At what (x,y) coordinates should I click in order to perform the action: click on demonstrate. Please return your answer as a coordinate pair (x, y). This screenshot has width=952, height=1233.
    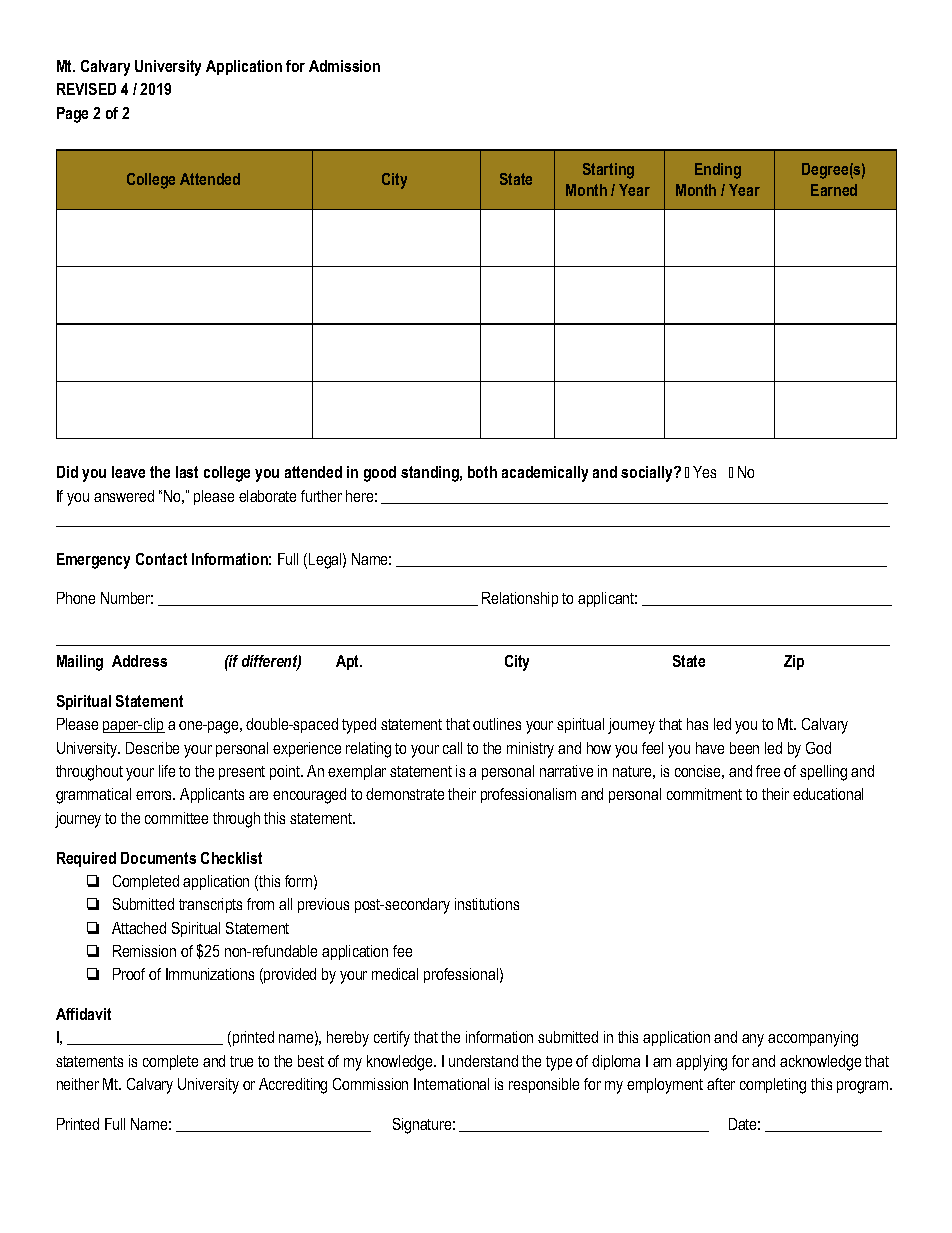
    Looking at the image, I should click on (405, 794).
